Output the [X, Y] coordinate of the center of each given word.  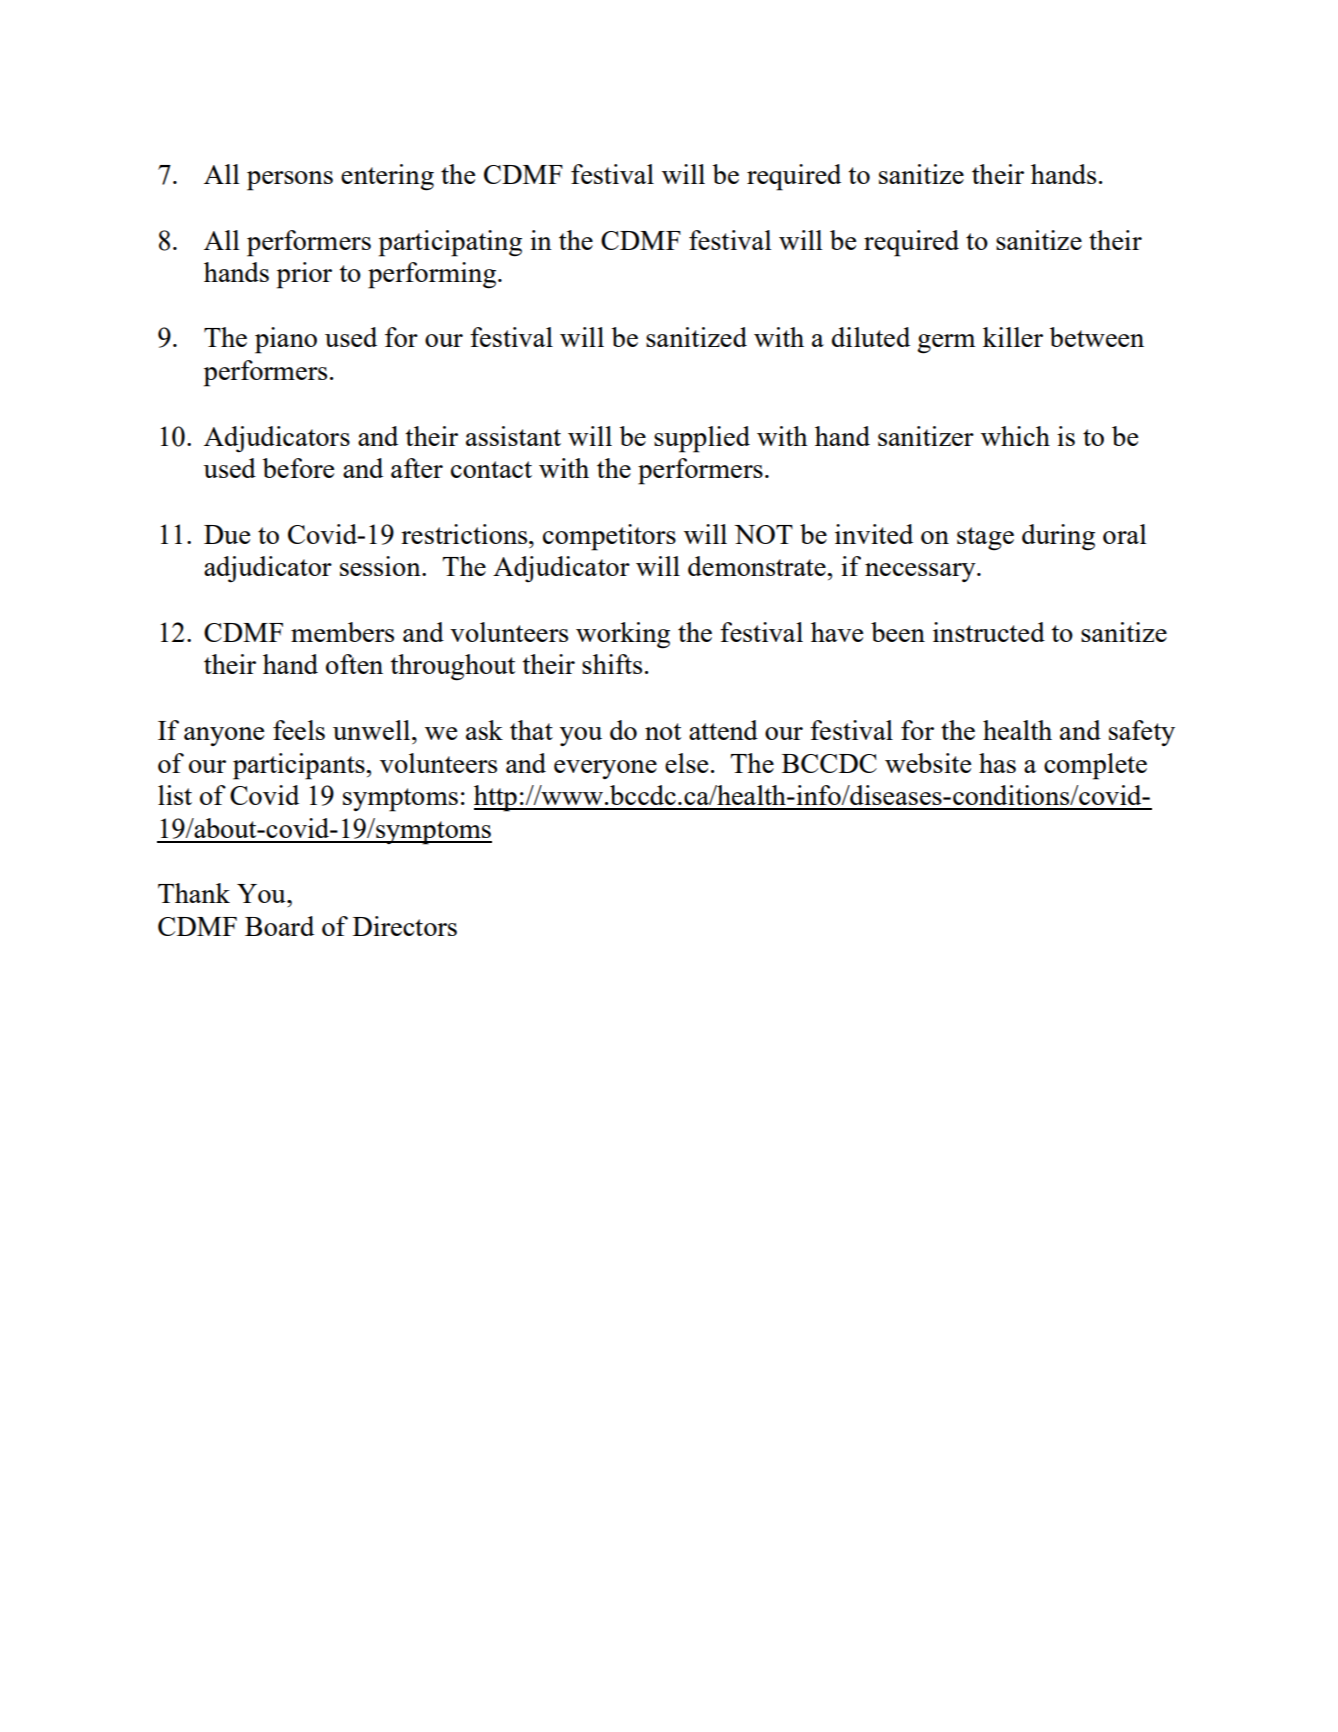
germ [946, 344]
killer [1013, 337]
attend [723, 730]
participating [450, 243]
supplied [702, 439]
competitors [609, 537]
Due [227, 534]
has [997, 763]
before [298, 468]
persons [290, 181]
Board [279, 926]
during [1058, 537]
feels [299, 730]
